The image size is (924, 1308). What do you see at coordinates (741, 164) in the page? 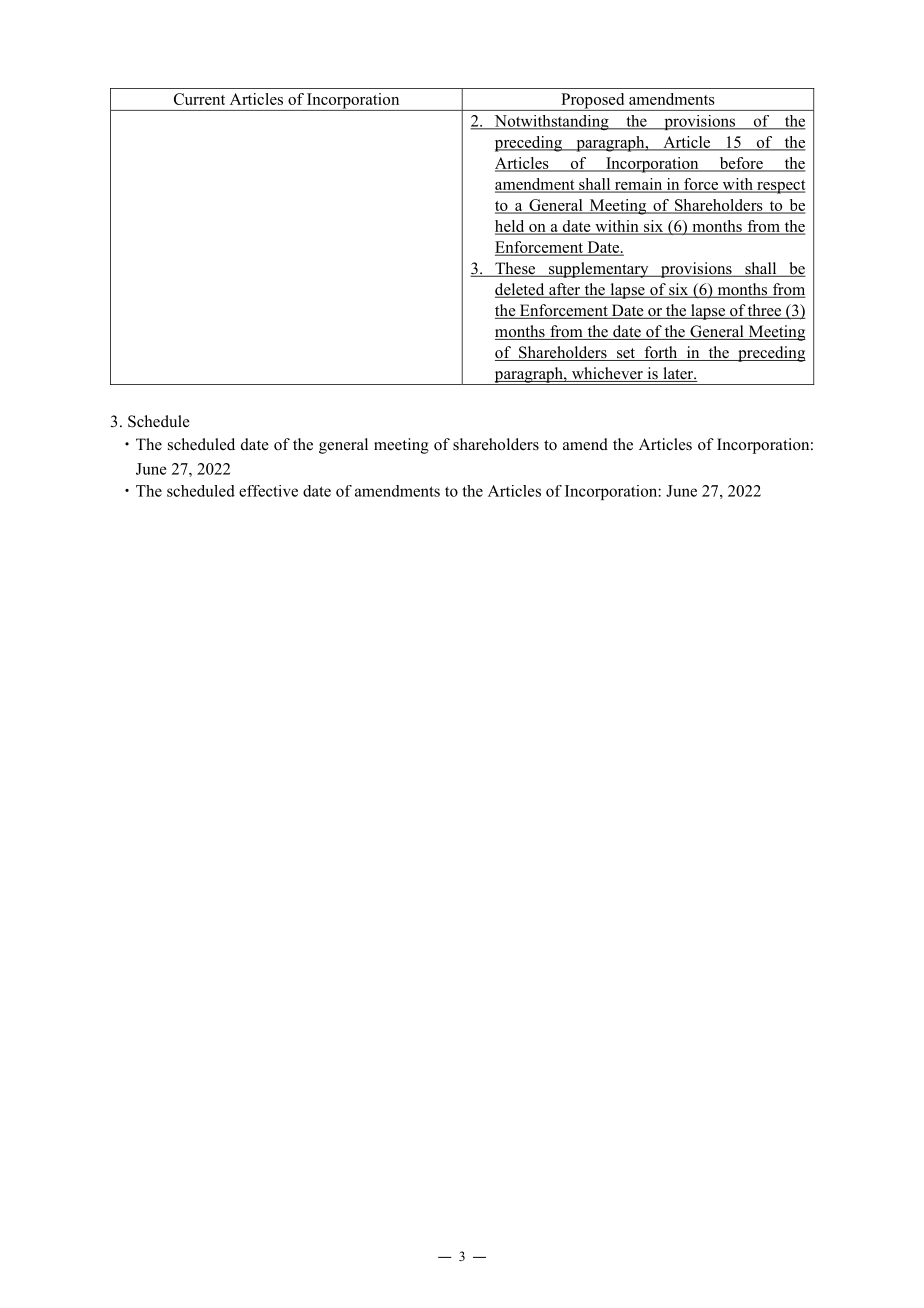
I see `before` at bounding box center [741, 164].
